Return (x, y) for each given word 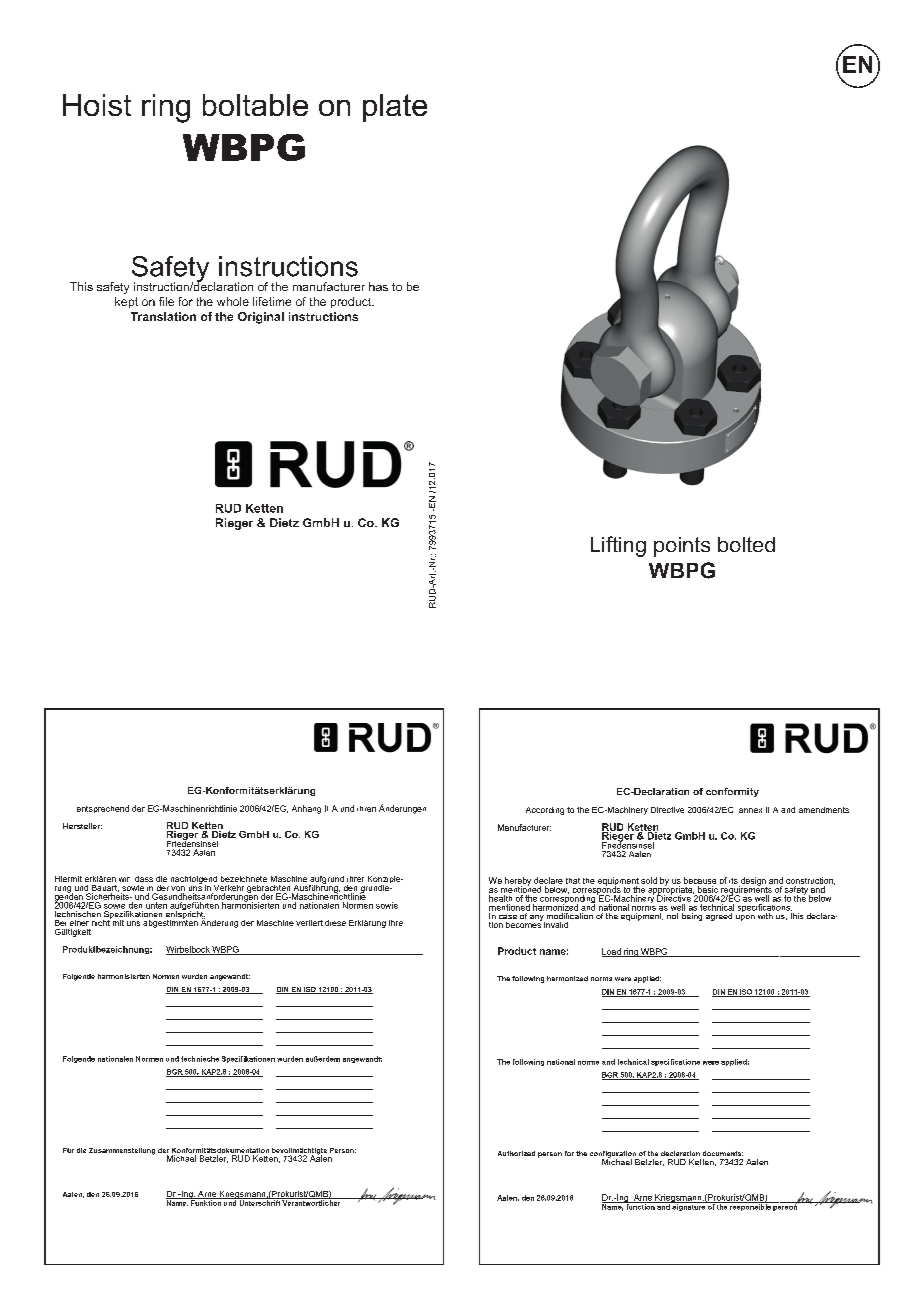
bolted (746, 544)
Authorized (516, 1153)
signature (689, 1206)
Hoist (97, 105)
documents (723, 1153)
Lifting (618, 546)
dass (144, 879)
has (378, 286)
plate (395, 108)
